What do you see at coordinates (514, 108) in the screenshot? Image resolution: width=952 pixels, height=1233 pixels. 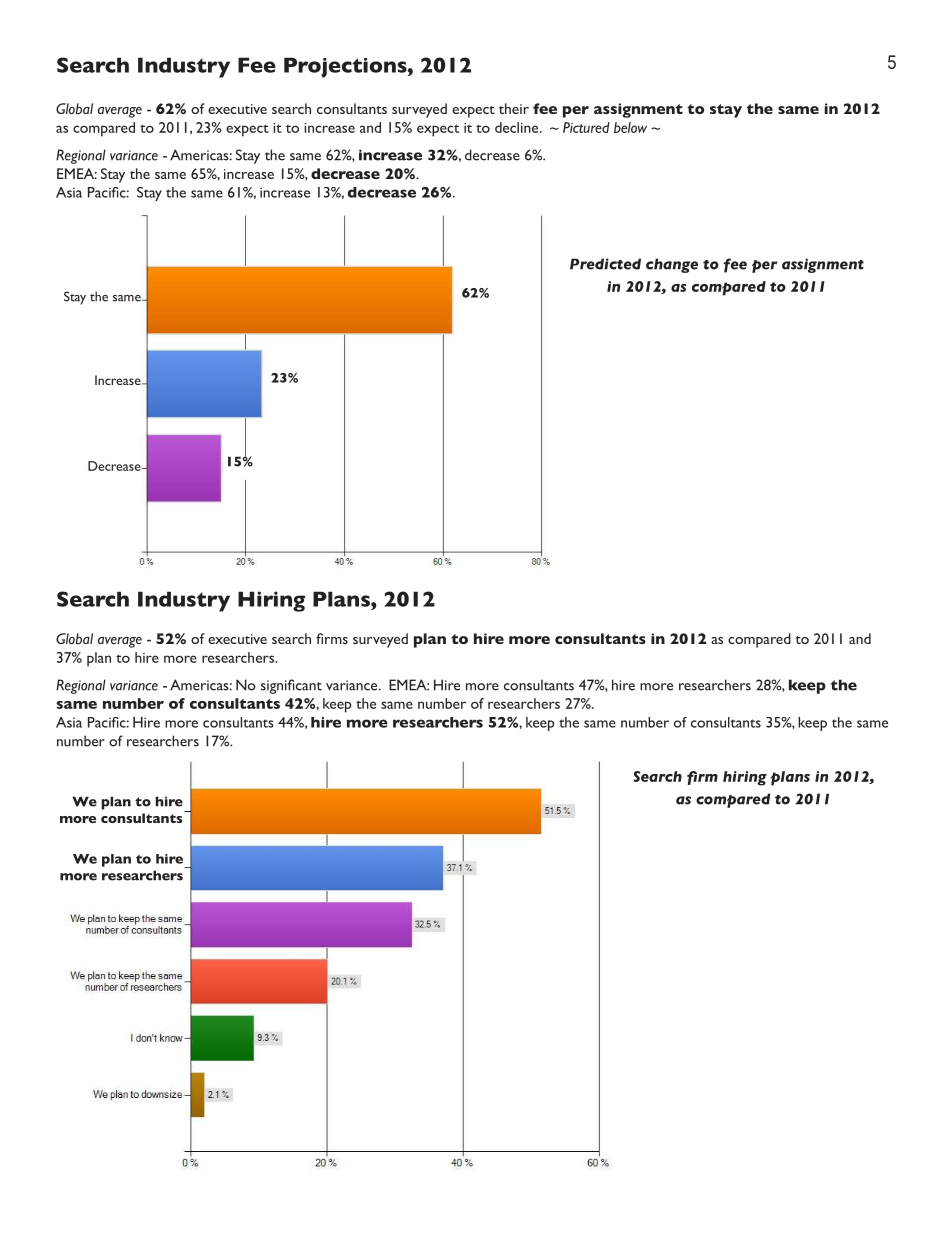 I see `their` at bounding box center [514, 108].
